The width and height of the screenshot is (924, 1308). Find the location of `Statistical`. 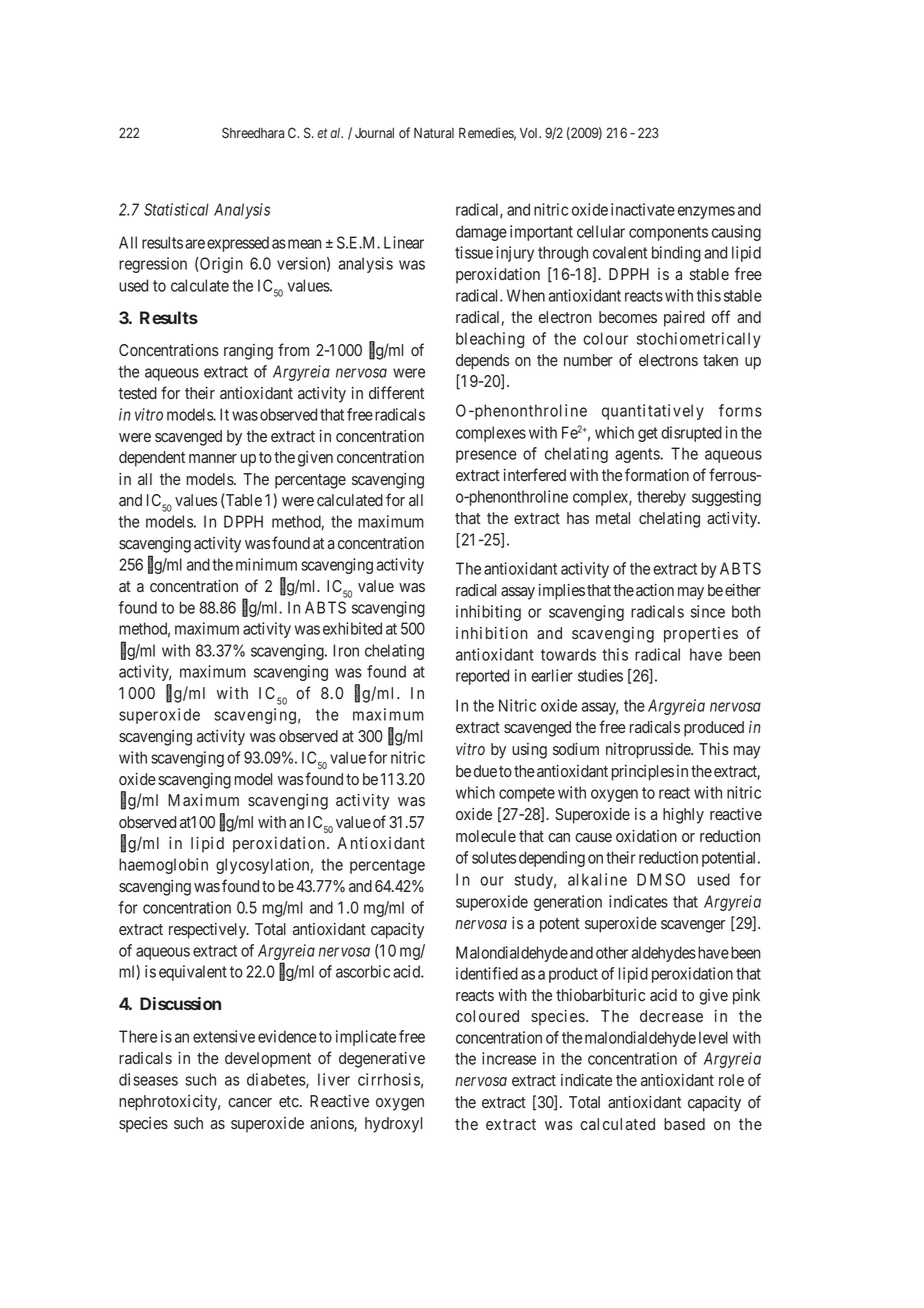

Statistical is located at coordinates (176, 209).
